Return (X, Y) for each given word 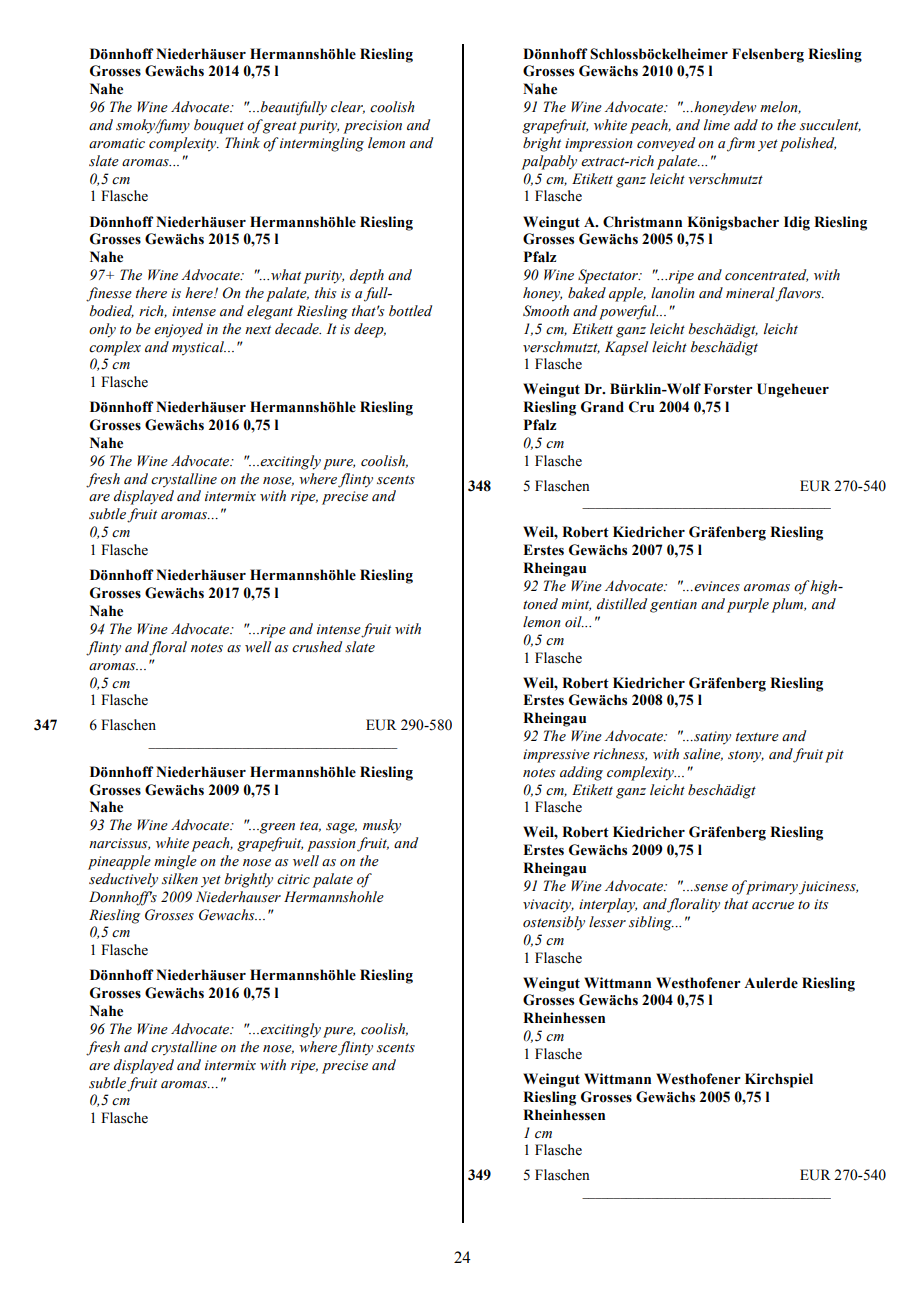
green (276, 828)
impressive (556, 756)
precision (372, 127)
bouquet (219, 126)
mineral (751, 294)
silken (180, 879)
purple (748, 605)
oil (574, 622)
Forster (728, 389)
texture (757, 737)
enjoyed (178, 330)
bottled (410, 311)
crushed (317, 647)
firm (741, 144)
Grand (602, 407)
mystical (199, 348)
